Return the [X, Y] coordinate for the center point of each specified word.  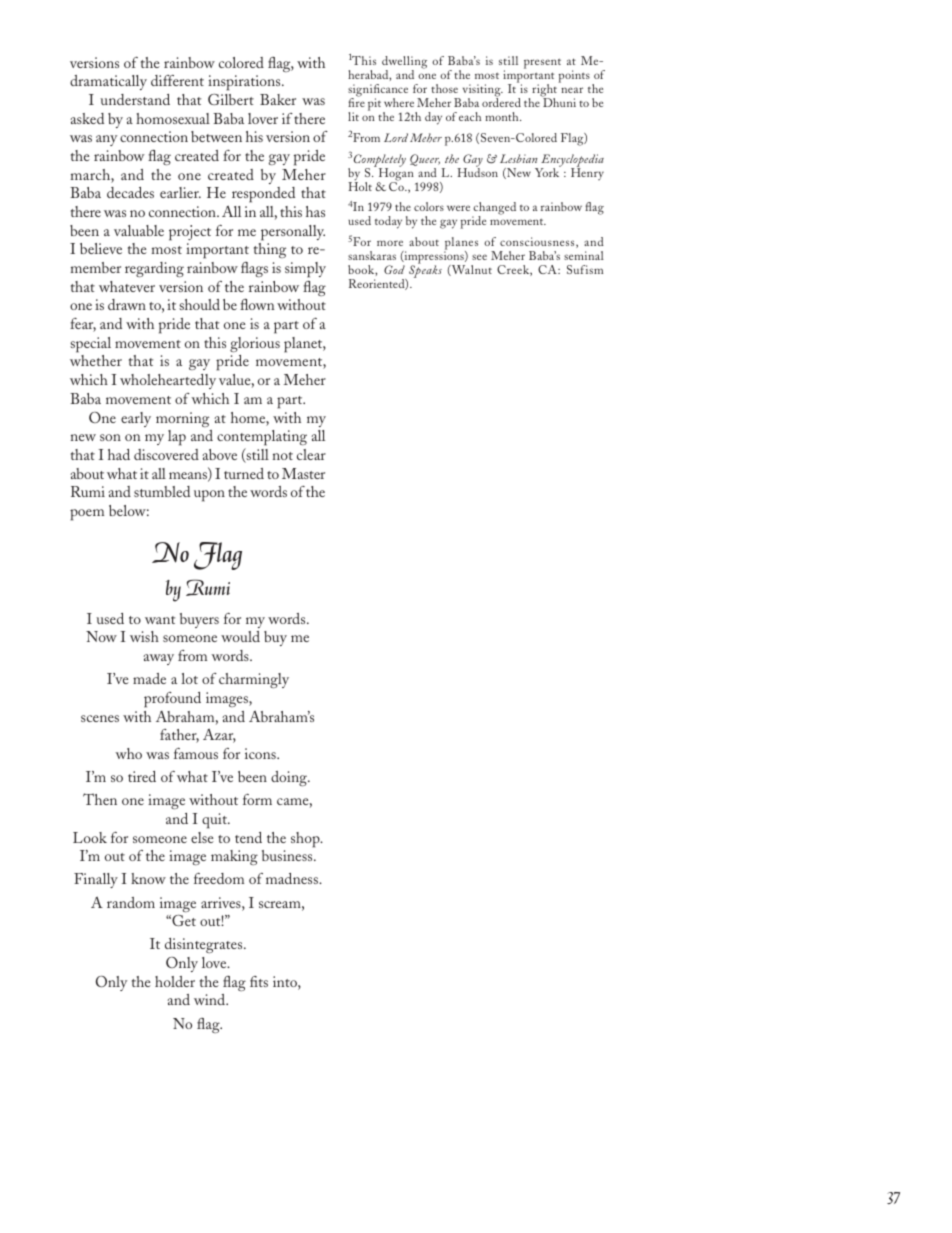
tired [142, 776]
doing [290, 778]
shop [306, 840]
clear [311, 454]
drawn [127, 304]
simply [305, 270]
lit [353, 116]
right [546, 91]
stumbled [162, 491]
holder [175, 981]
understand [135, 99]
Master [303, 473]
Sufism [585, 269]
